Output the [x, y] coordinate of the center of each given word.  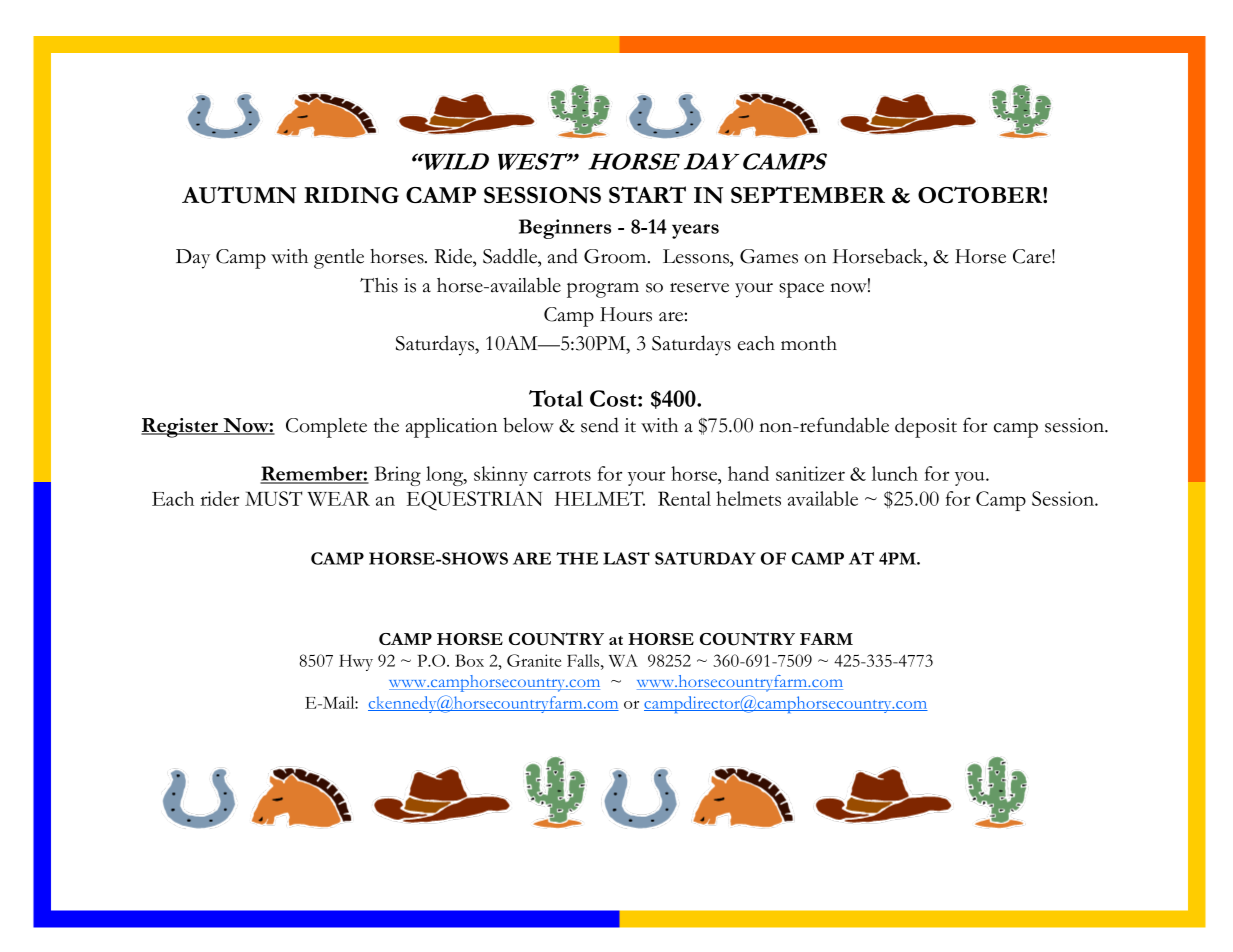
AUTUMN [239, 195]
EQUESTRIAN [474, 501]
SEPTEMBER [808, 194]
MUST [273, 498]
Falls [584, 660]
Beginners [565, 229]
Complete [326, 428]
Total [556, 398]
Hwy [356, 662]
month [809, 343]
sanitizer [810, 473]
